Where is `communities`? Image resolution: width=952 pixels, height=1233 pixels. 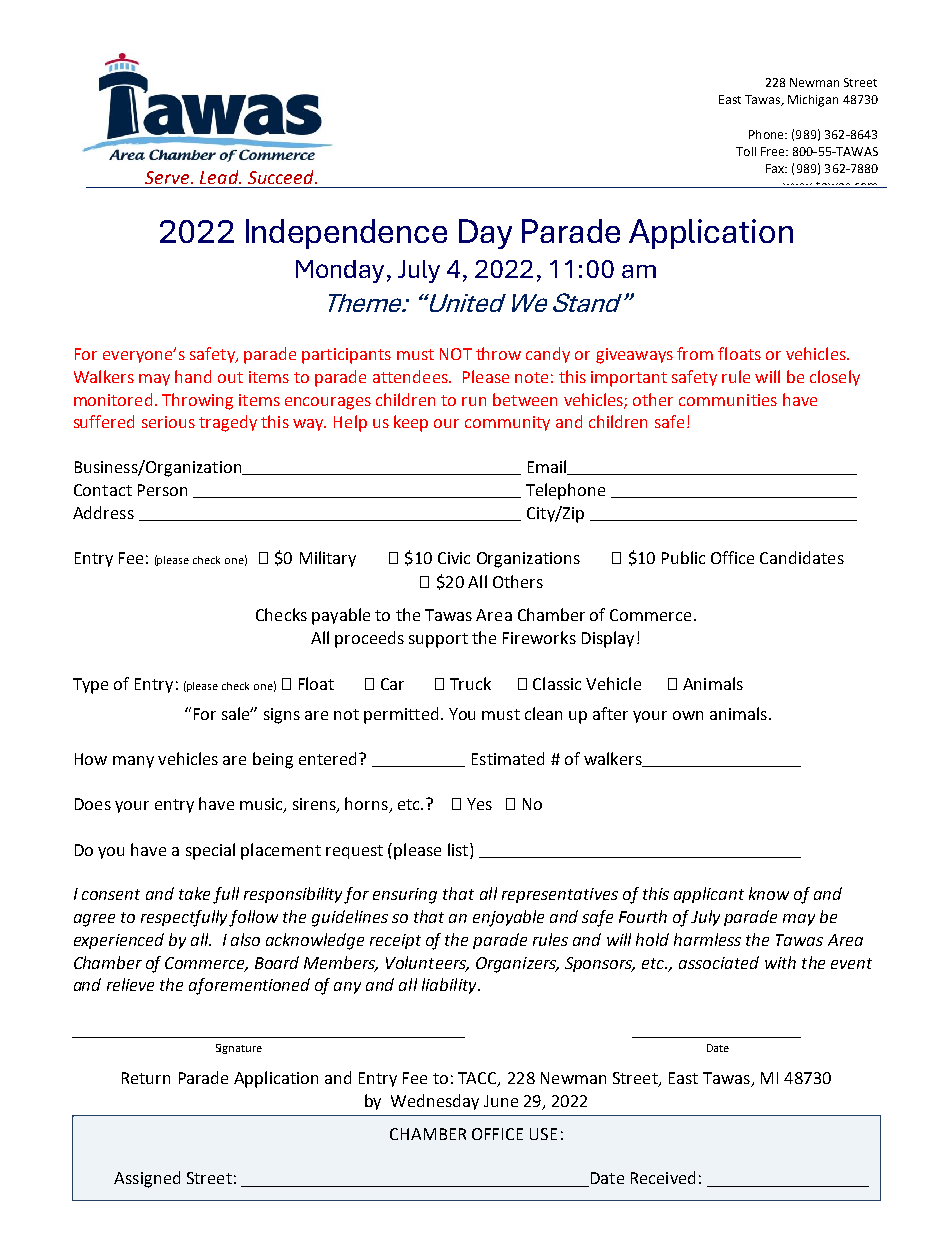 communities is located at coordinates (728, 400).
